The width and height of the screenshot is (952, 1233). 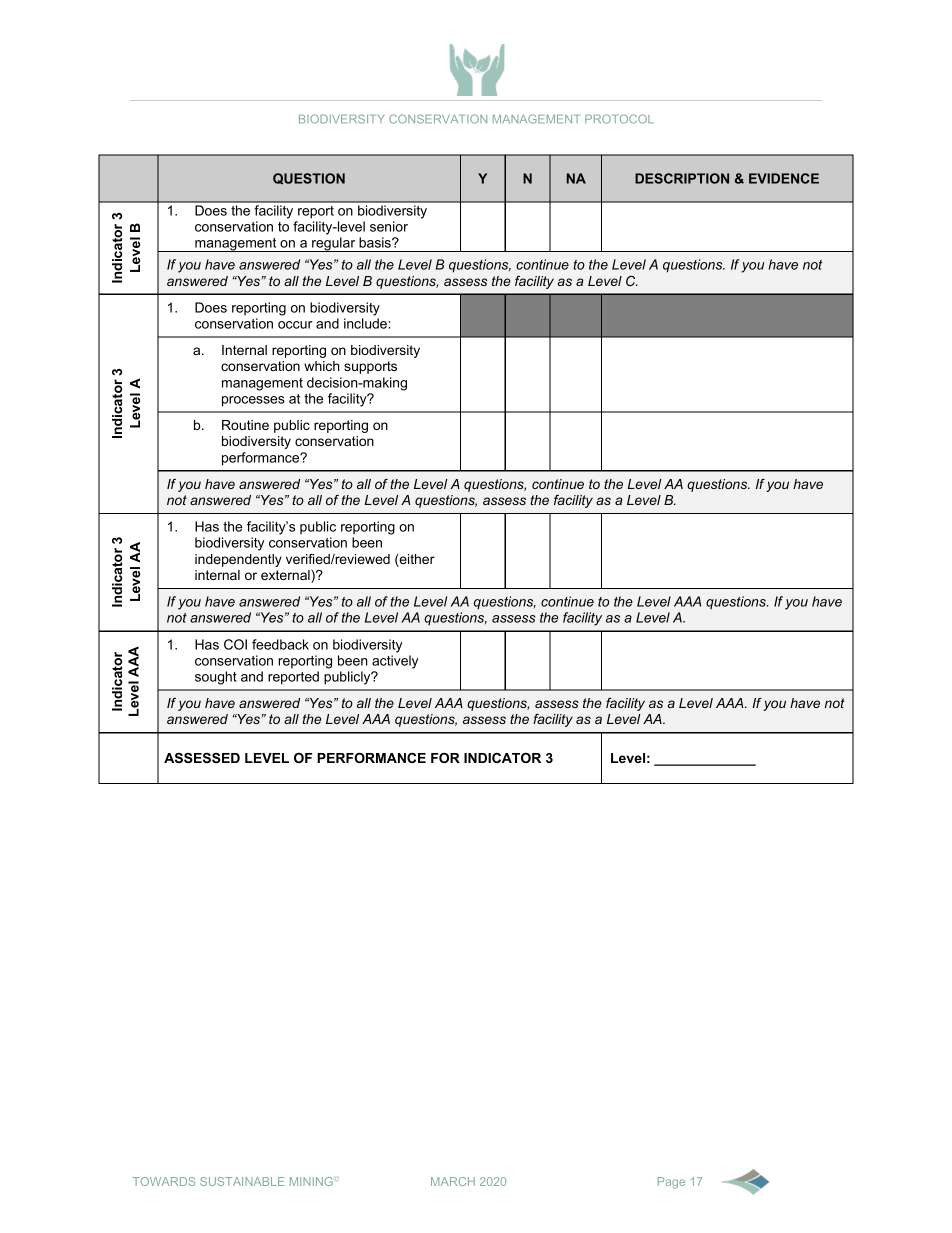 What do you see at coordinates (164, 1181) in the screenshot?
I see `TOWARDS` at bounding box center [164, 1181].
